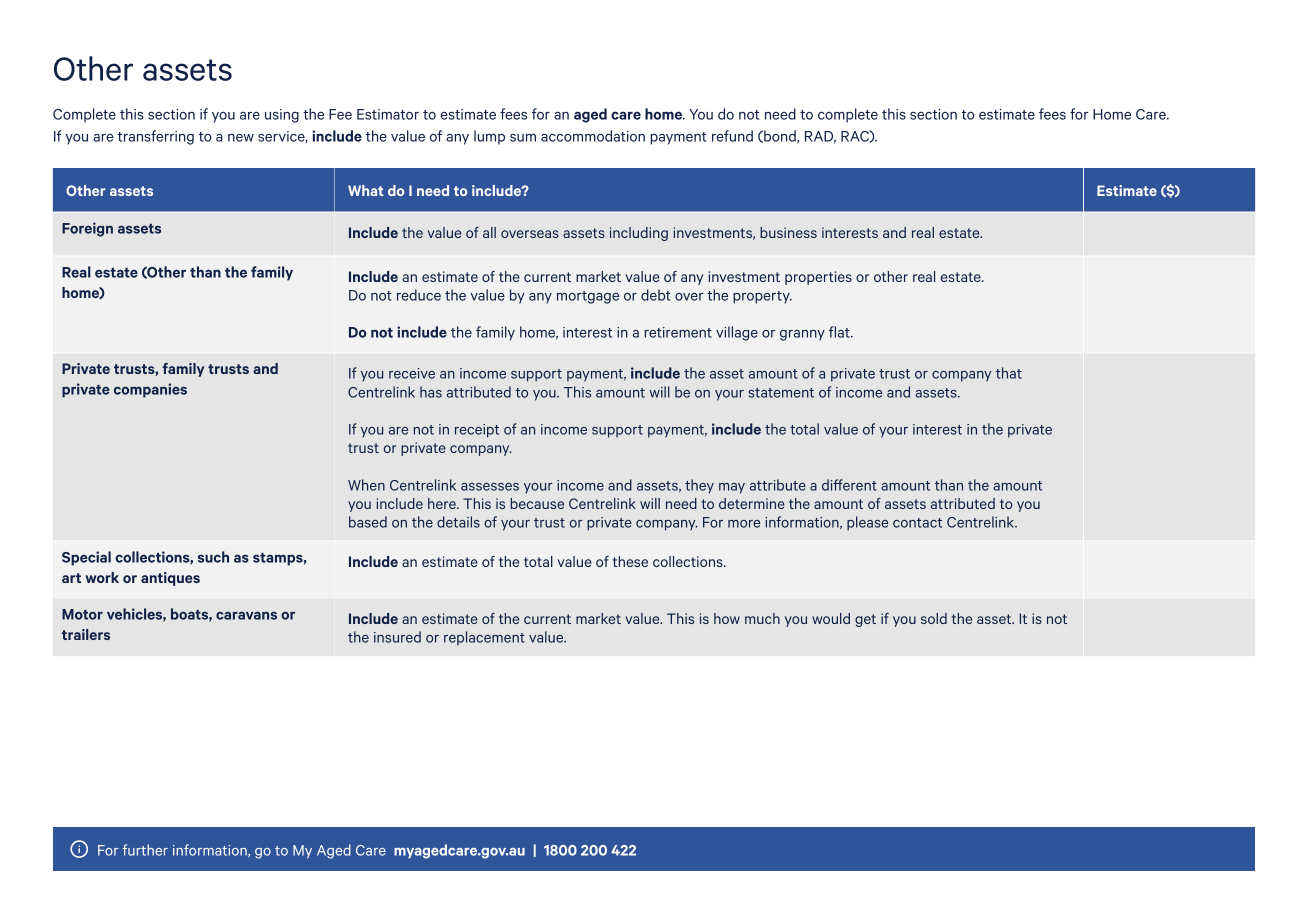 The image size is (1308, 924). I want to click on mortgage, so click(588, 297).
